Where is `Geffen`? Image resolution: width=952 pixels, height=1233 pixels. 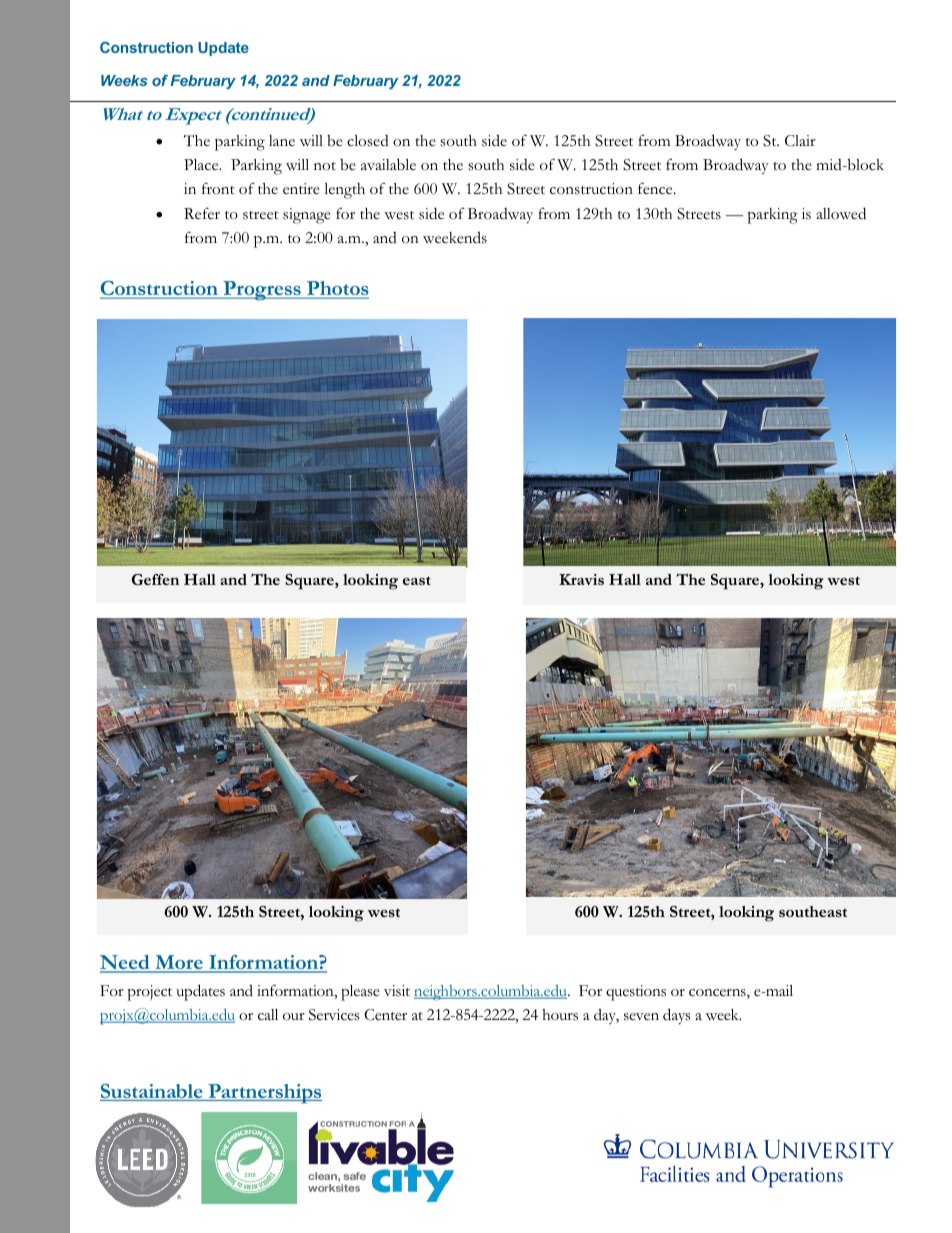
Geffen is located at coordinates (155, 579).
